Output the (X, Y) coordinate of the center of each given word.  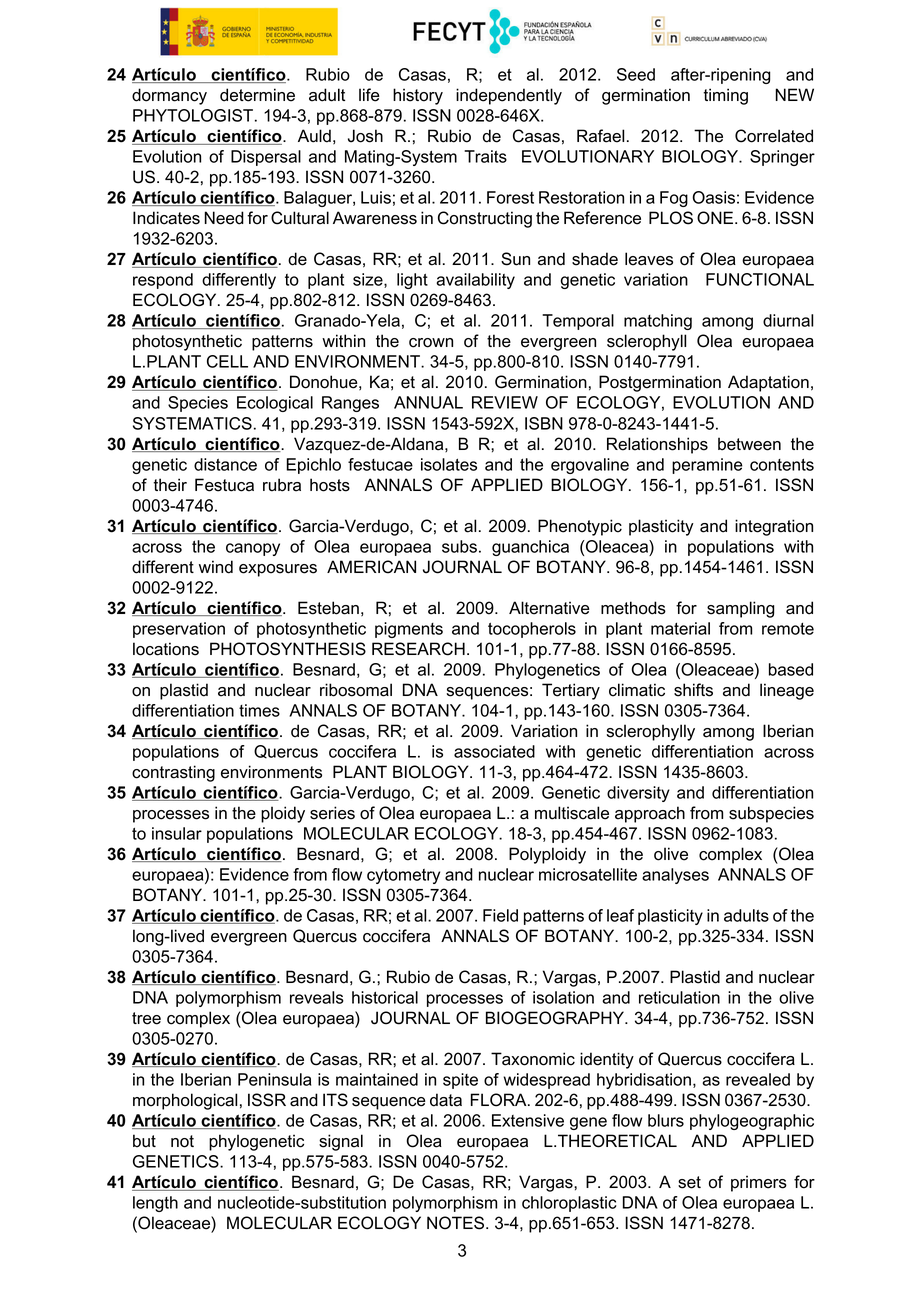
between (749, 444)
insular (177, 833)
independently (509, 96)
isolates (449, 464)
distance (225, 464)
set (689, 1182)
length (155, 1204)
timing (725, 96)
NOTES (455, 1223)
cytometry (403, 876)
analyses (675, 876)
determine (257, 95)
